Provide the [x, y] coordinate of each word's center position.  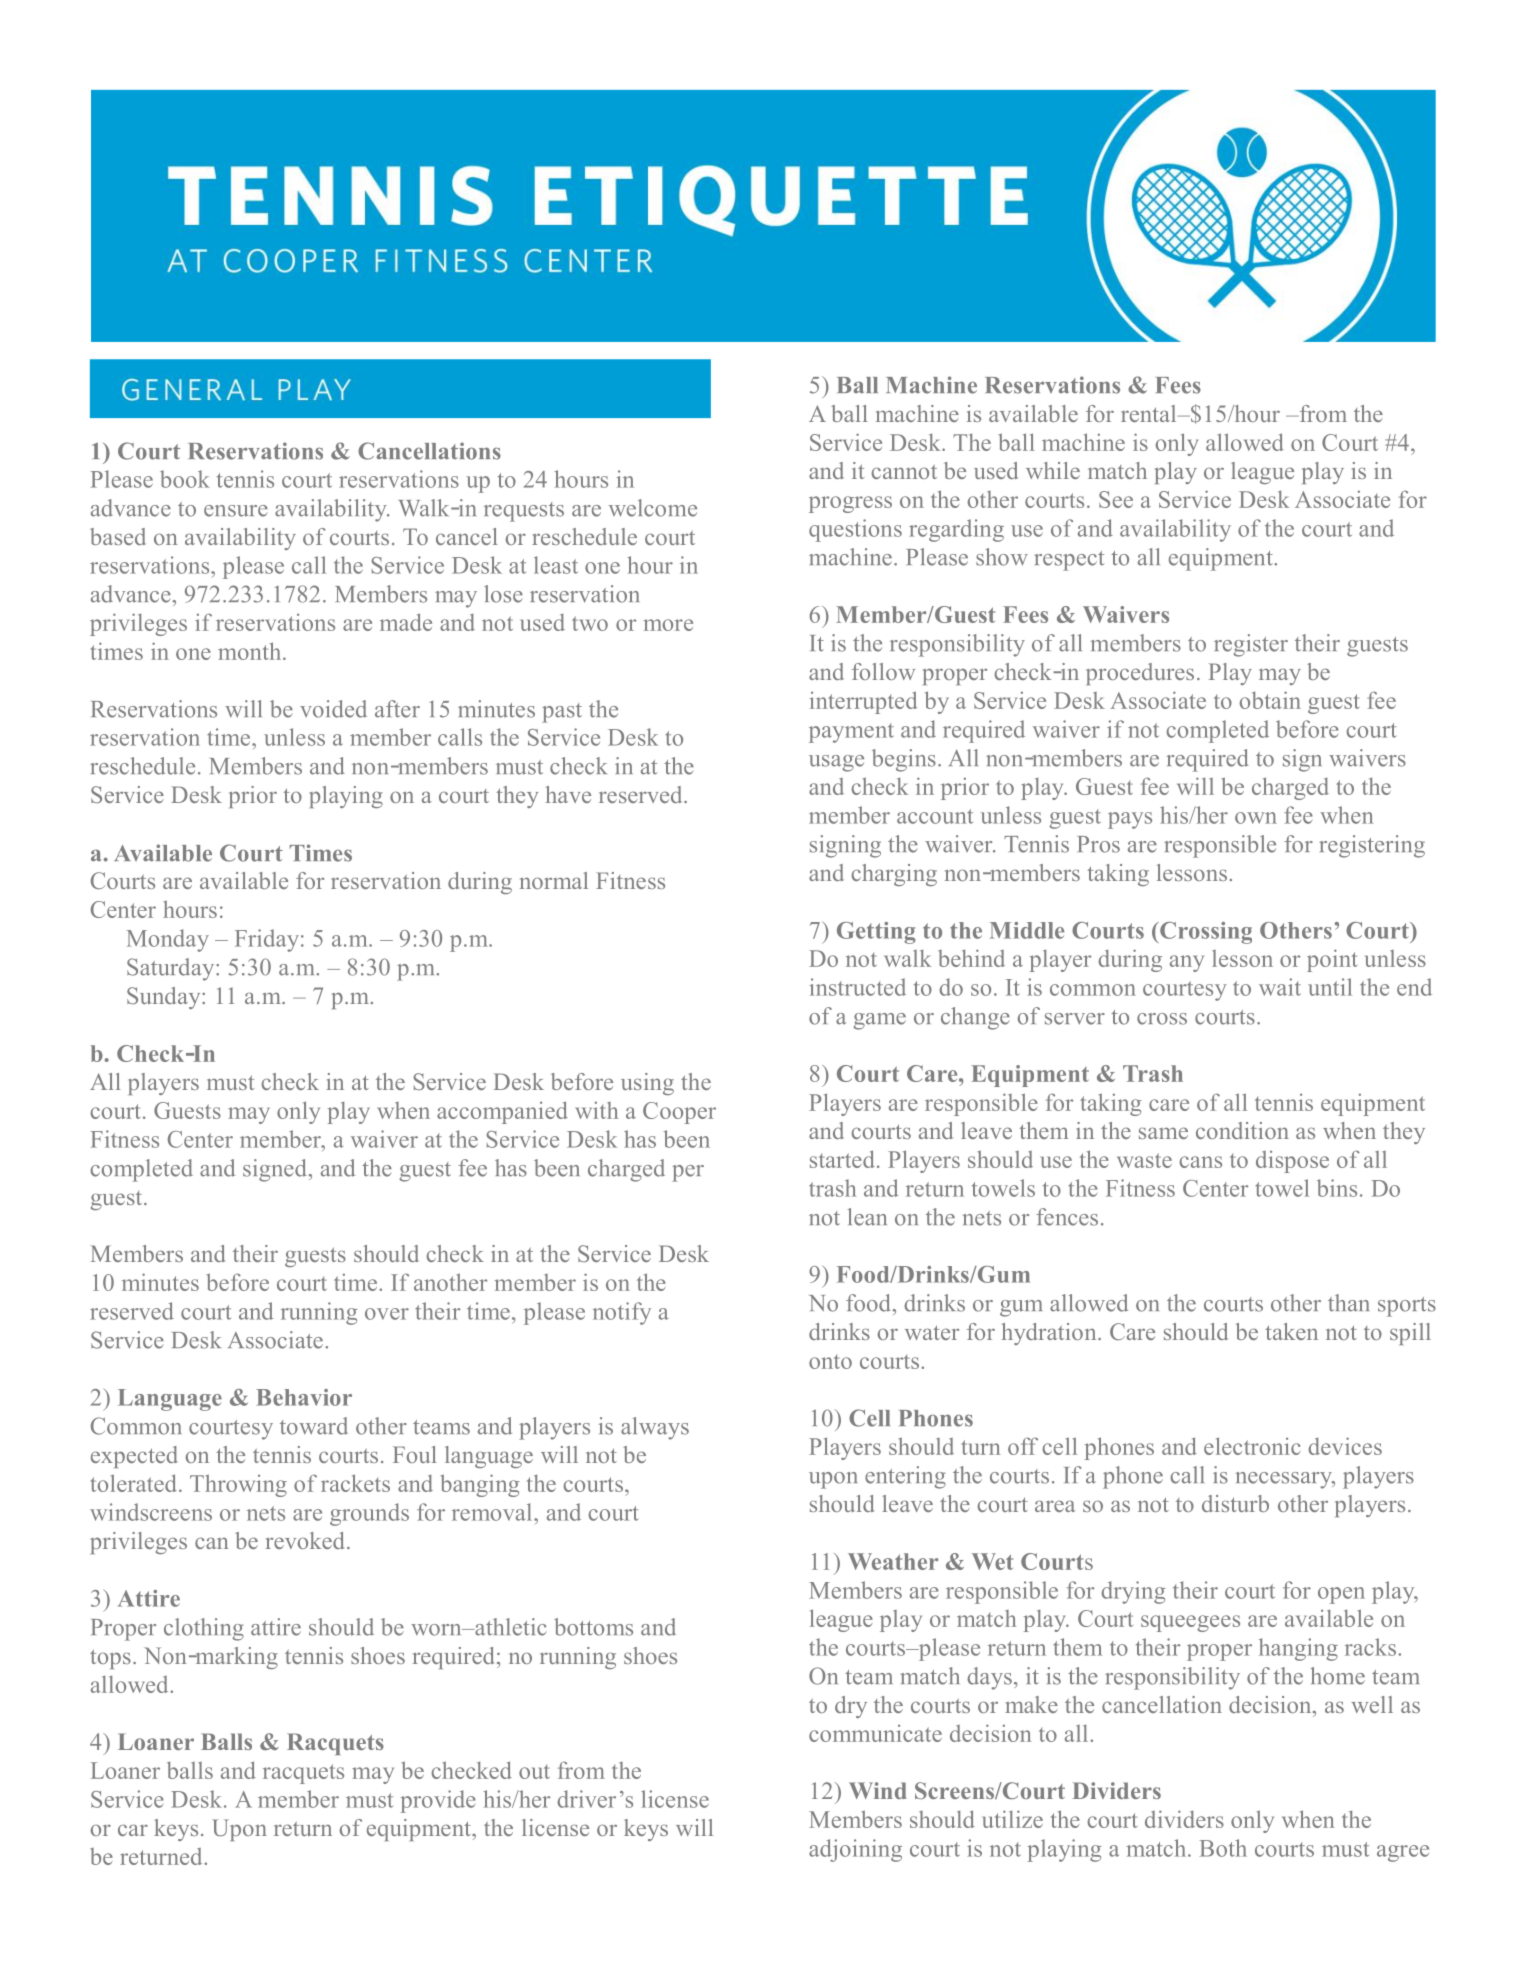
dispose [1292, 1162]
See [1116, 499]
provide [438, 1801]
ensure [236, 511]
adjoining [855, 1850]
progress [850, 504]
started [842, 1159]
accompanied [502, 1112]
